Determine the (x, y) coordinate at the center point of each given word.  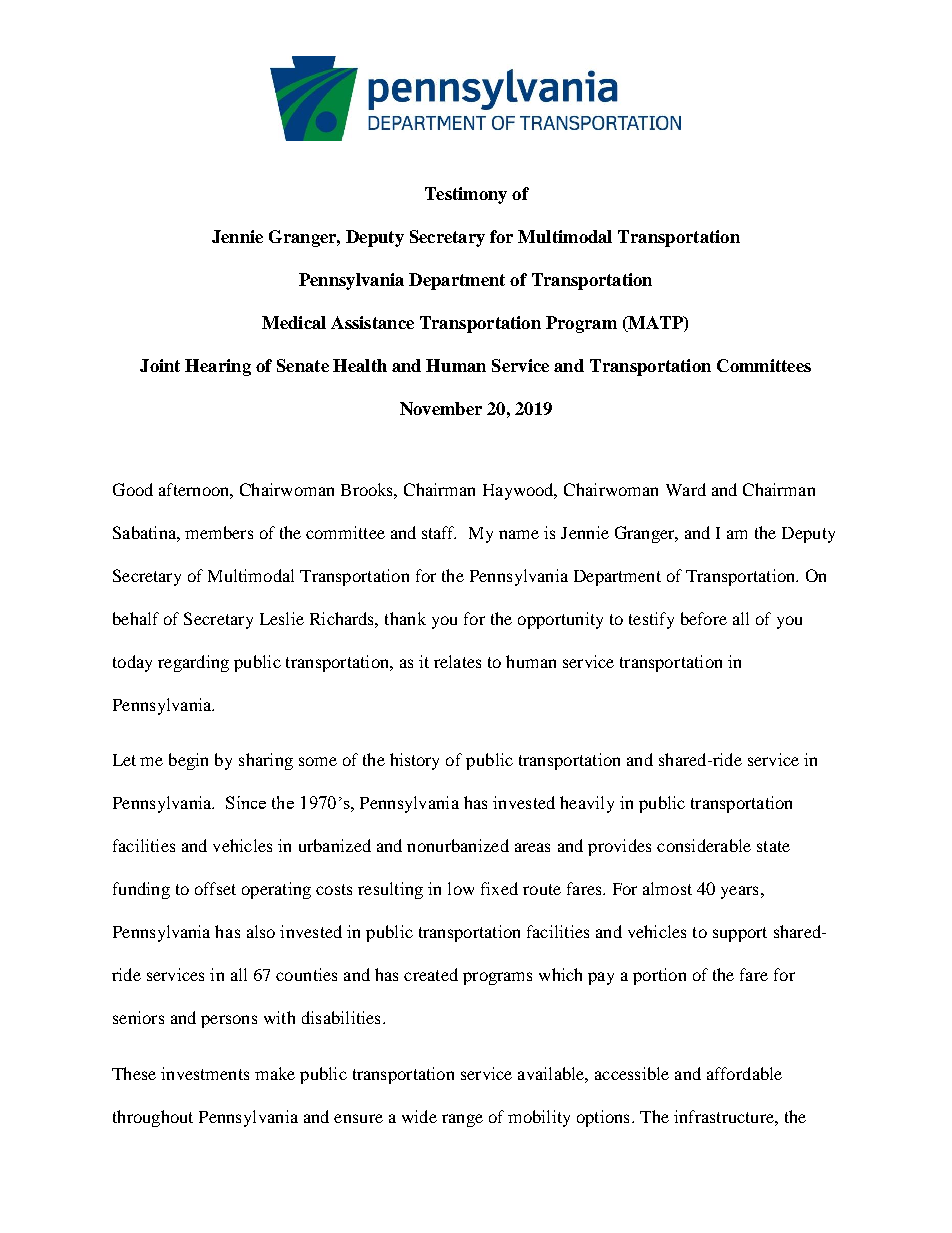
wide (419, 1116)
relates (457, 661)
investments (205, 1073)
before (704, 618)
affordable (744, 1073)
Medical (294, 322)
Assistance (372, 322)
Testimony (466, 195)
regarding (193, 663)
